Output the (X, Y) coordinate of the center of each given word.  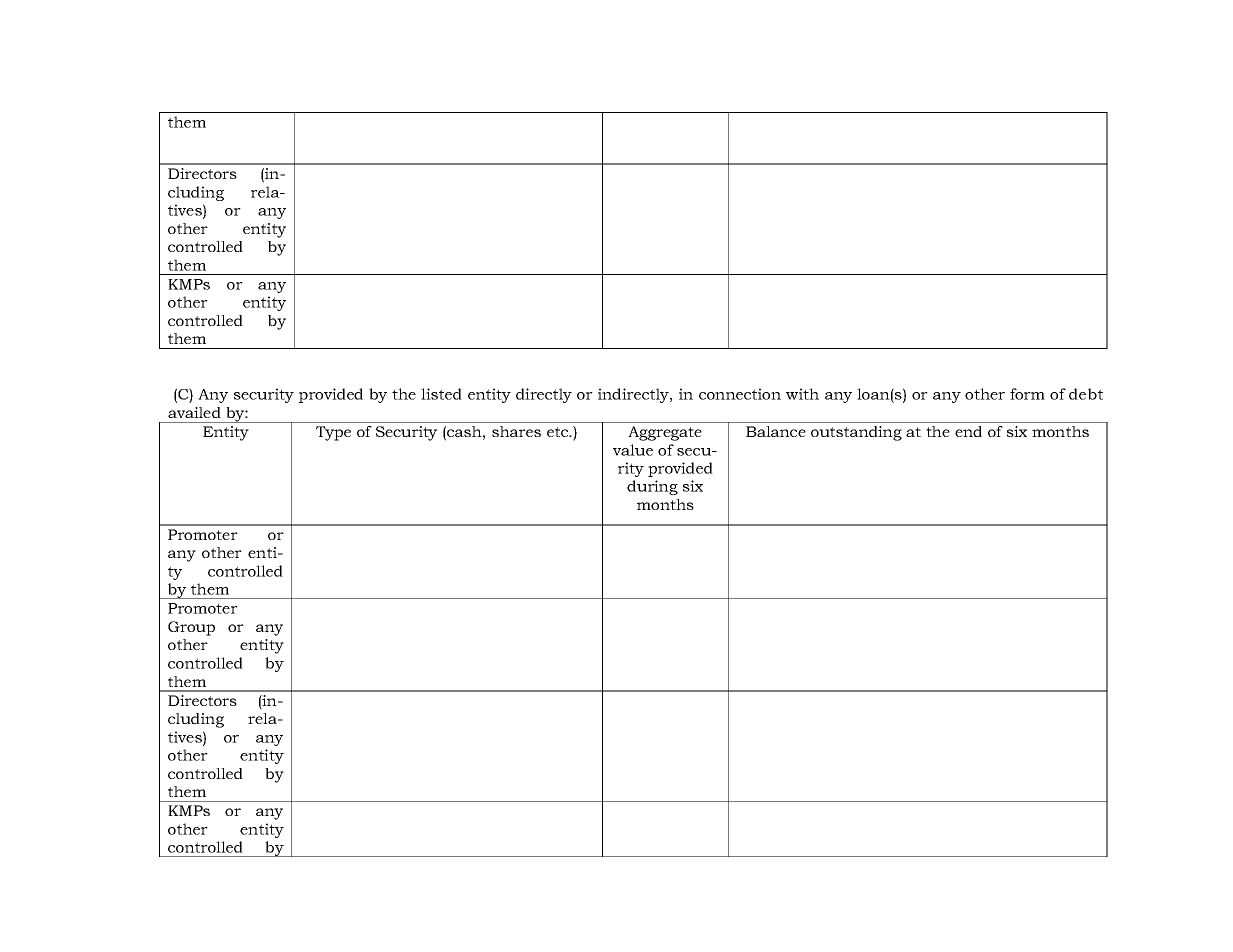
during (652, 487)
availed (194, 412)
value (633, 450)
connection (740, 394)
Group (191, 628)
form (1027, 394)
